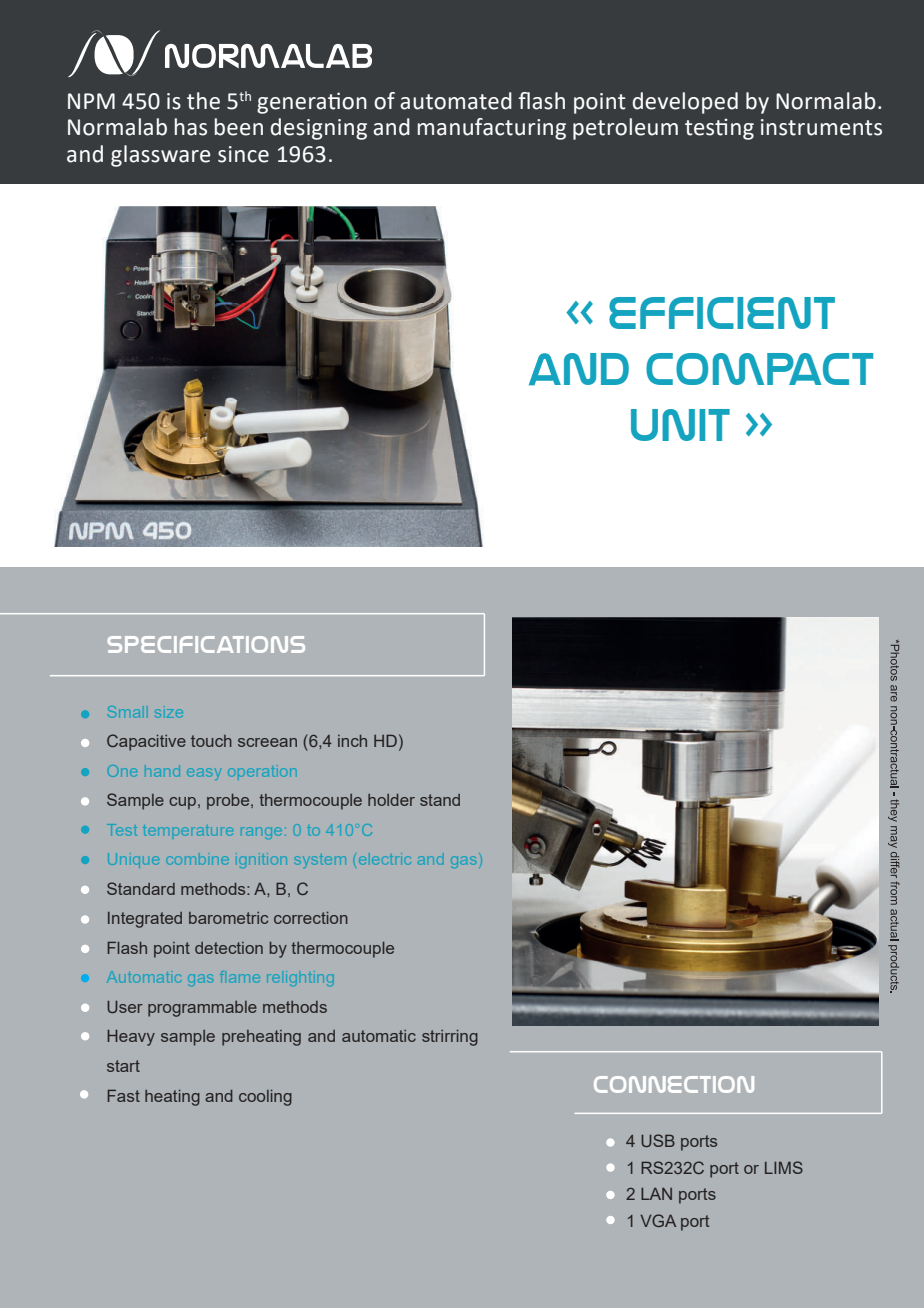 The image size is (924, 1308). Describe the element at coordinates (352, 741) in the screenshot. I see `inch` at that location.
